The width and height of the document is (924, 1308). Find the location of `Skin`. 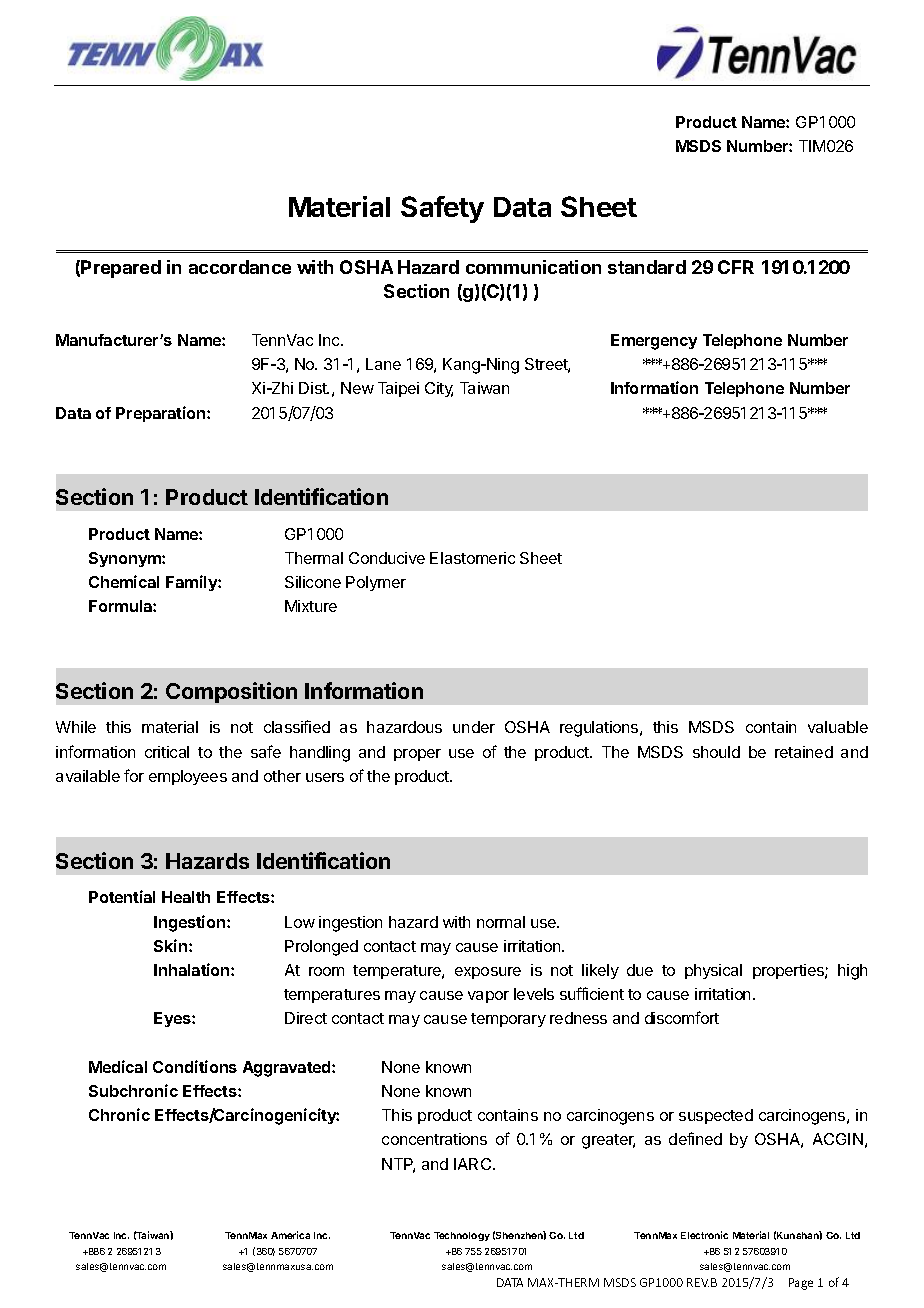

Skin is located at coordinates (172, 945).
